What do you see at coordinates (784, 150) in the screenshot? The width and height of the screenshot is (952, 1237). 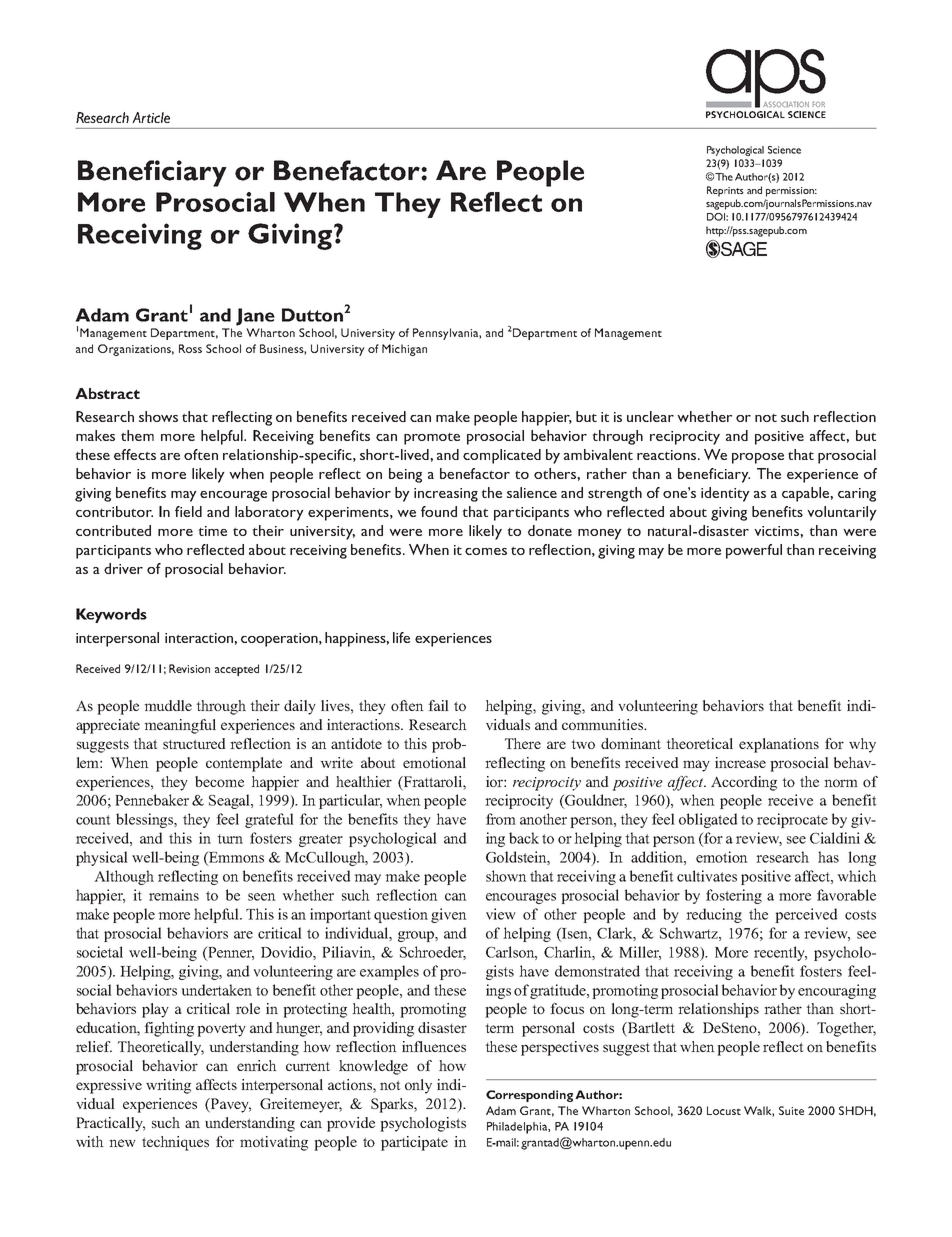 I see `Science` at bounding box center [784, 150].
